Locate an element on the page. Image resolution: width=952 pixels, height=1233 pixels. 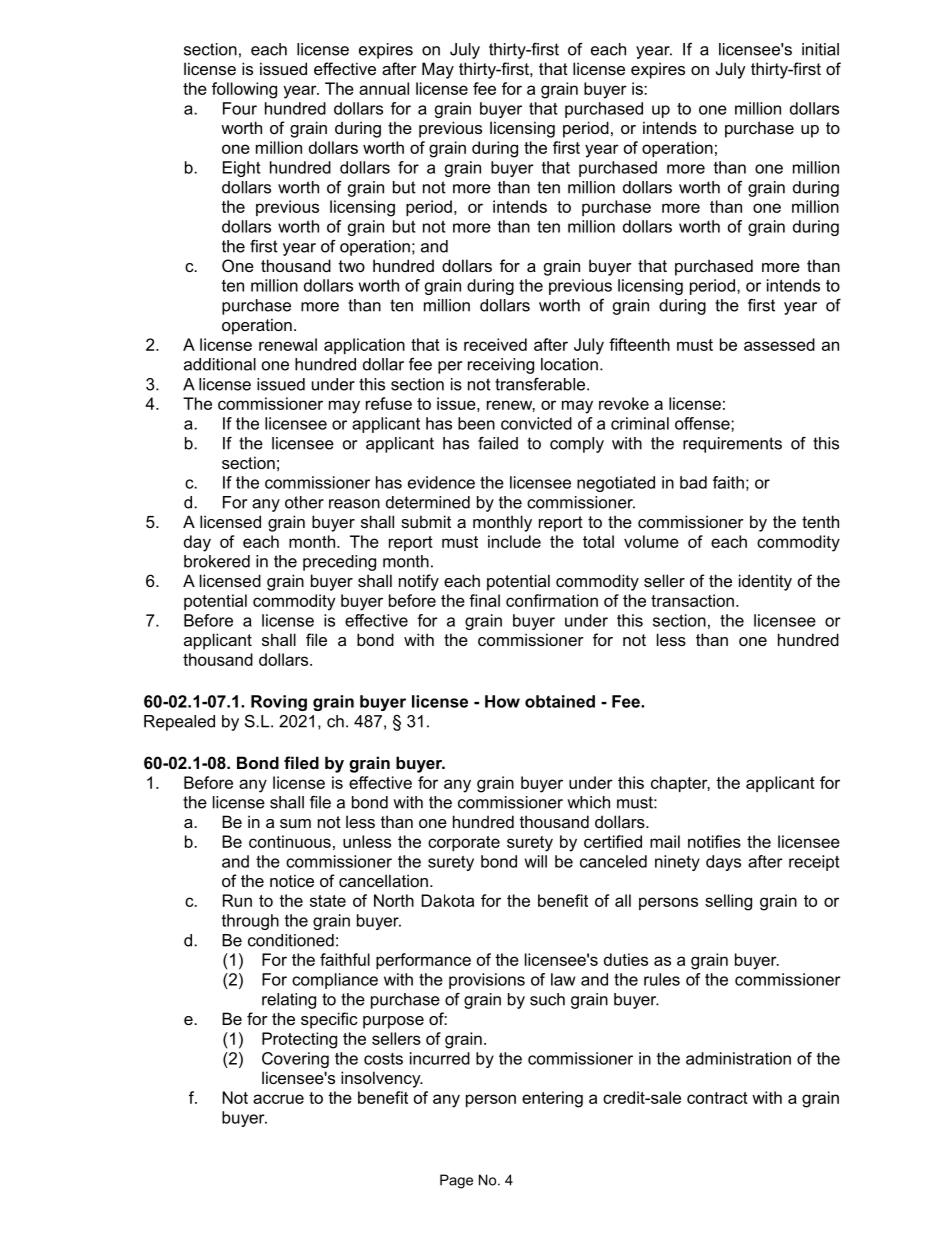
sum is located at coordinates (295, 823).
